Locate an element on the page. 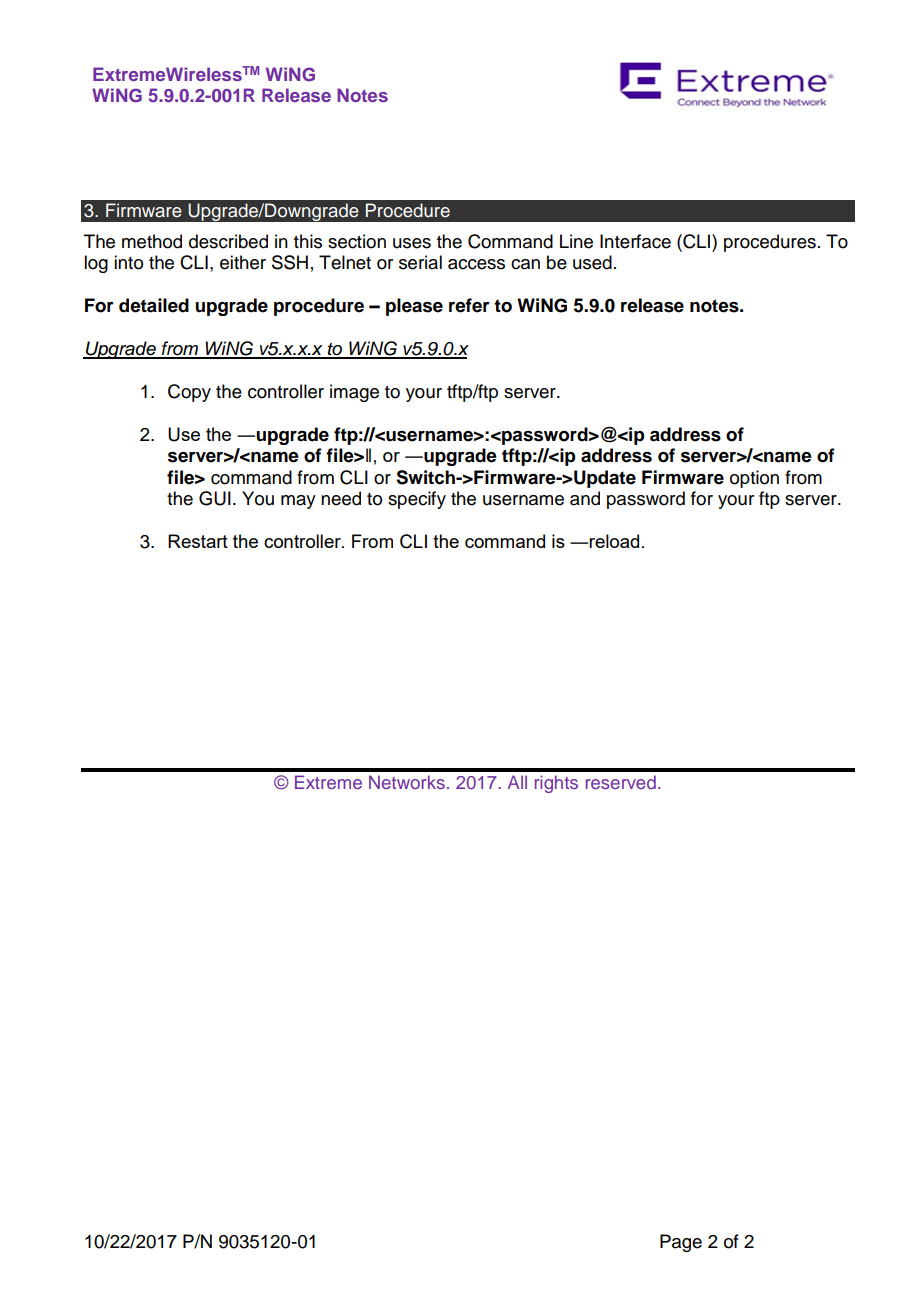 This document has height=1308, width=924. reload is located at coordinates (614, 541).
